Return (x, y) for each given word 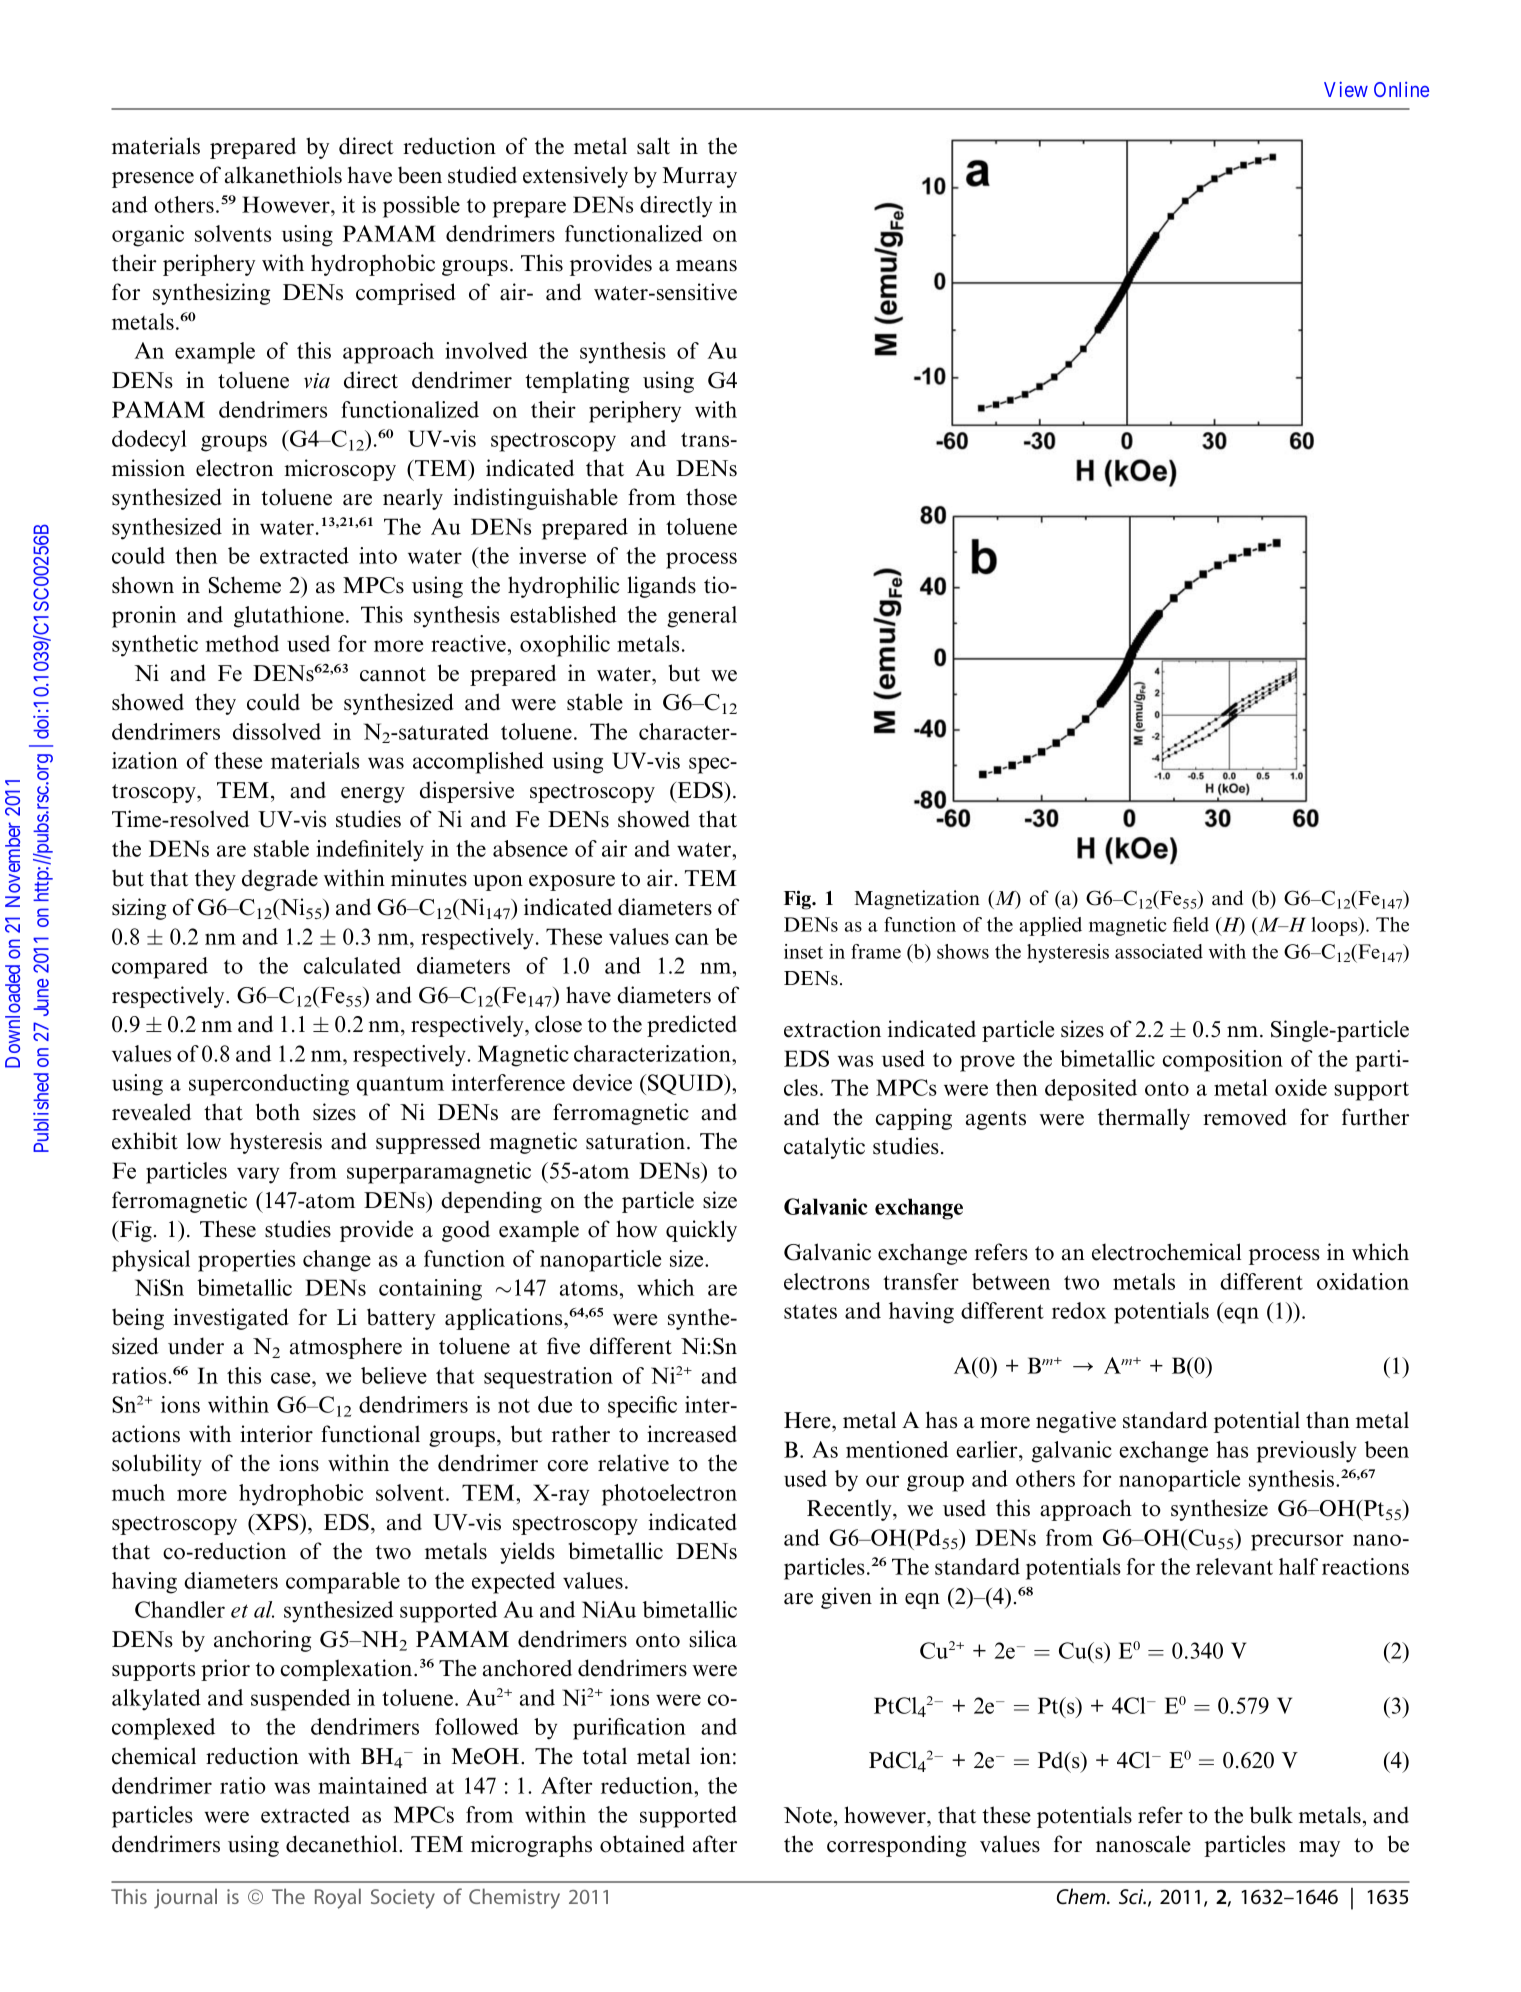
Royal (338, 1898)
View (1346, 89)
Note (808, 1815)
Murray (700, 177)
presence (153, 180)
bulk (1271, 1815)
